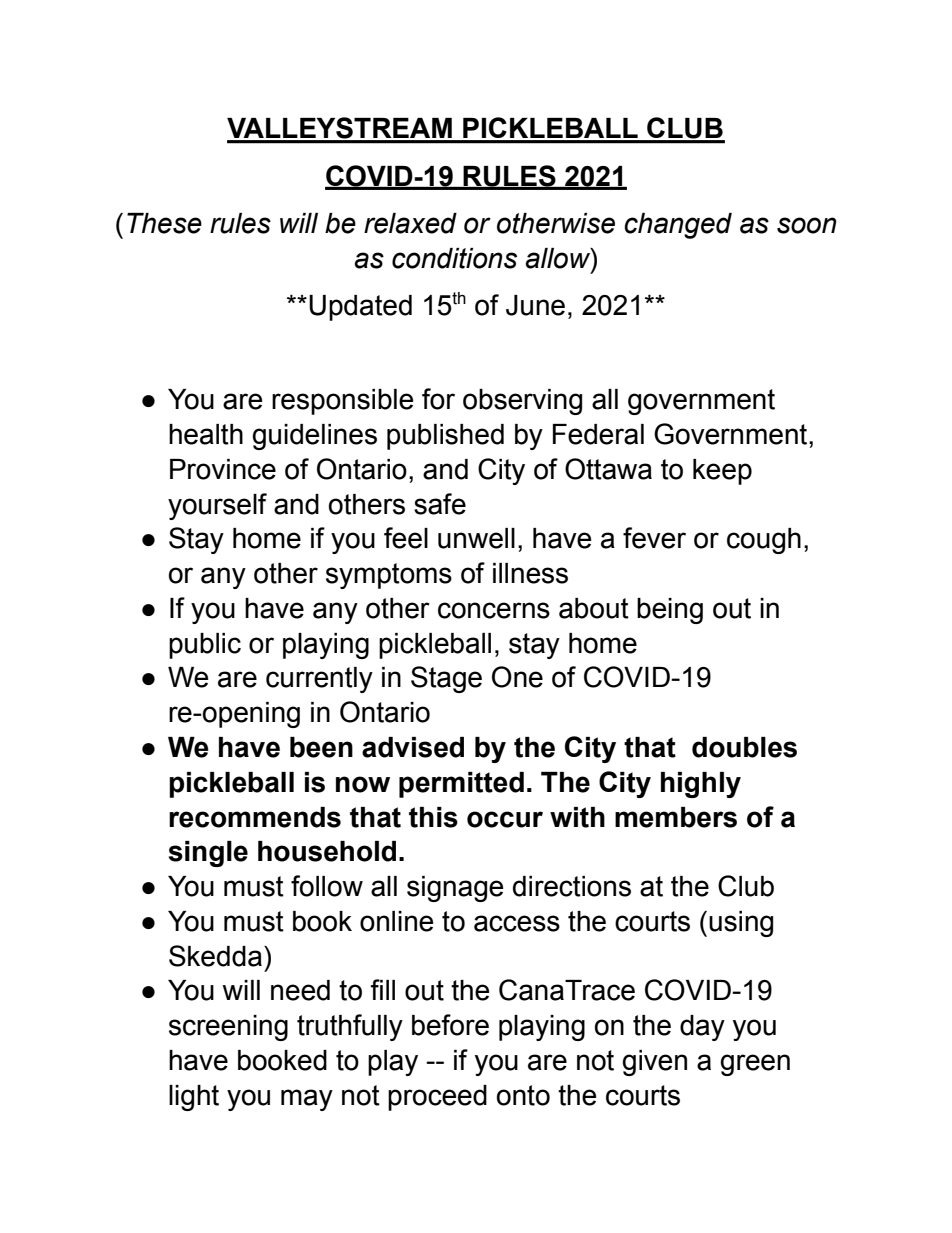 This screenshot has height=1233, width=952. I want to click on conditions, so click(454, 258).
